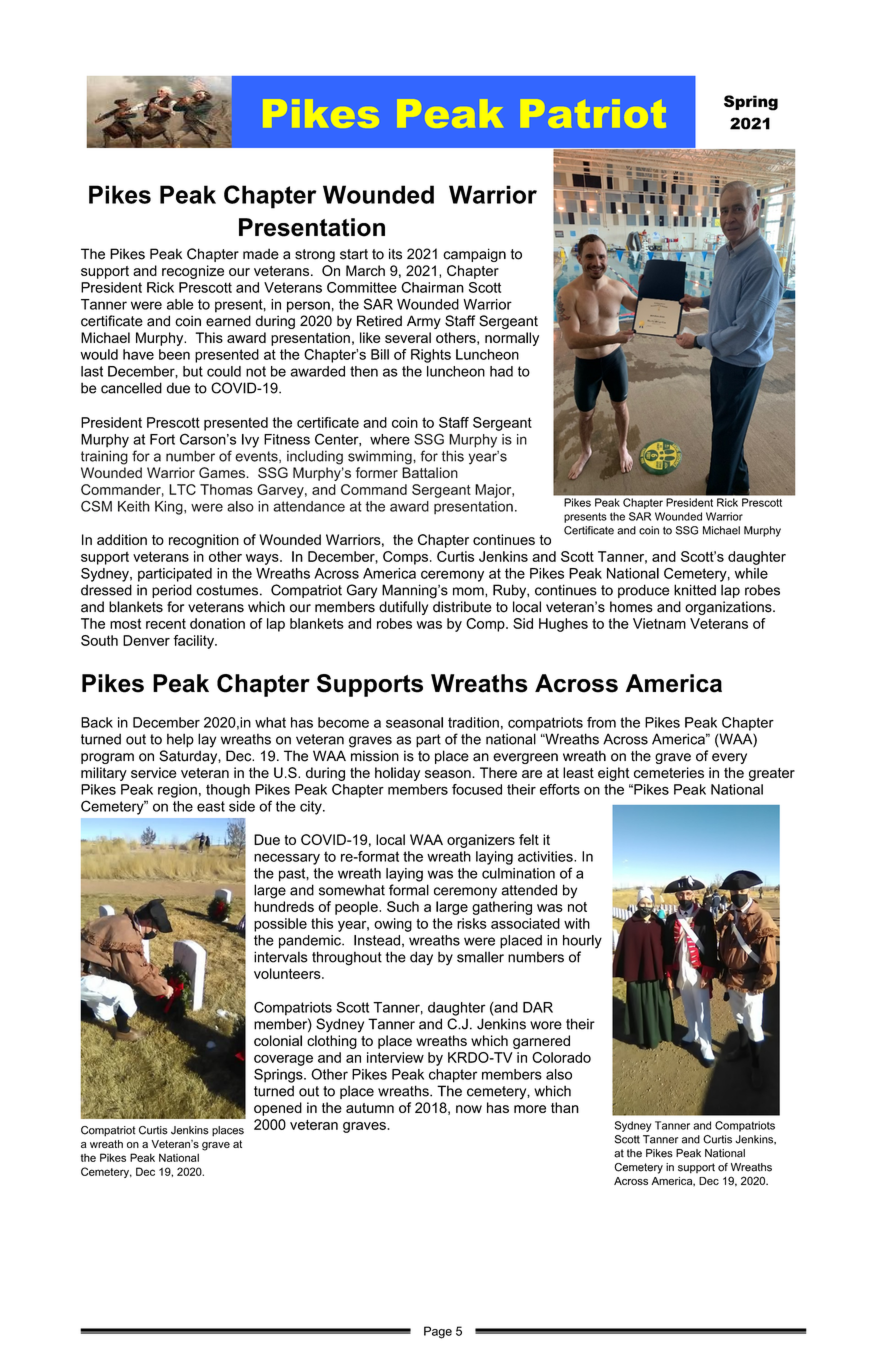 The height and width of the document is (1372, 887). What do you see at coordinates (512, 339) in the document?
I see `normally` at bounding box center [512, 339].
